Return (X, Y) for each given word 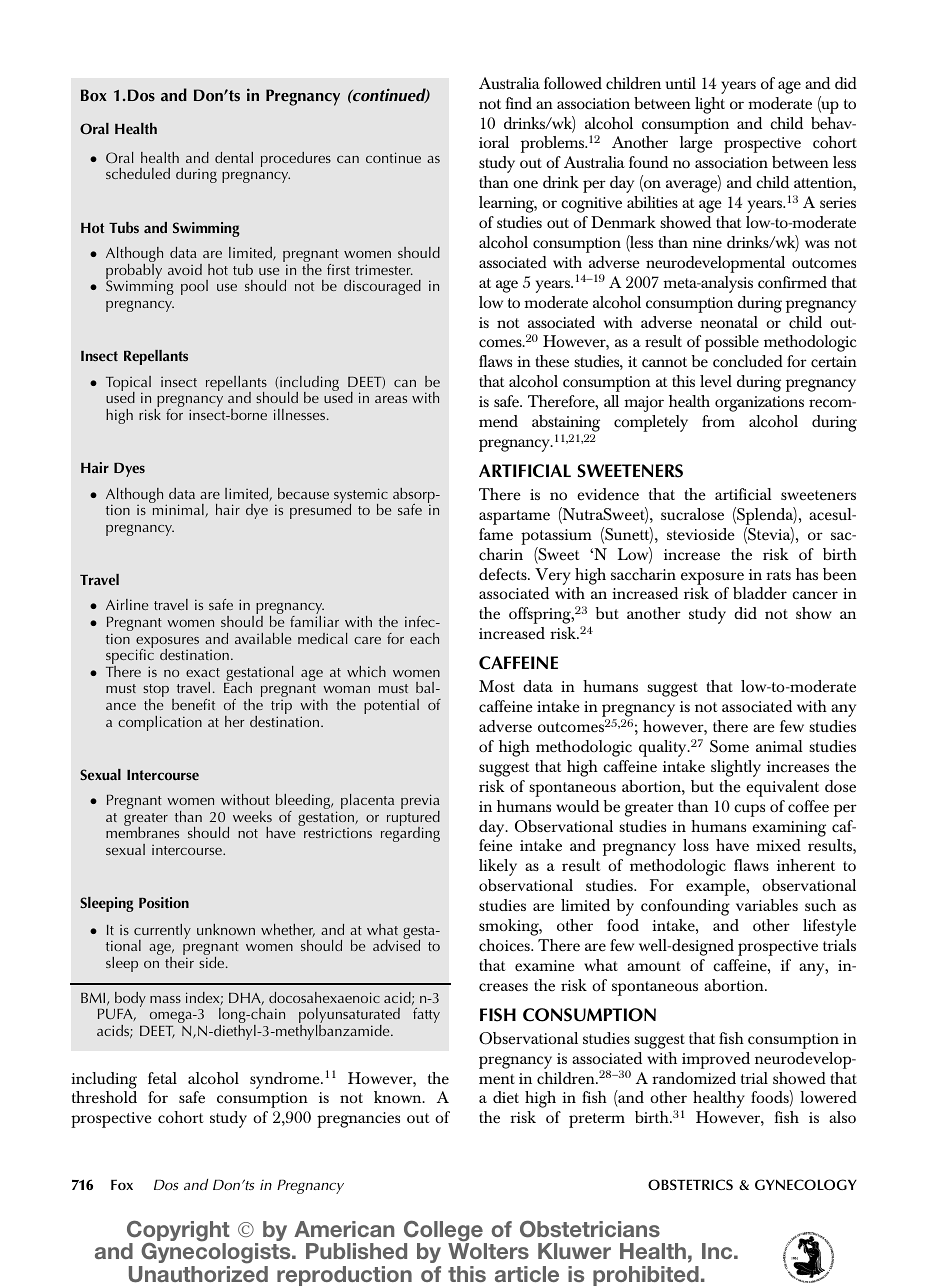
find (519, 103)
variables (767, 905)
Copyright (178, 1232)
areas (391, 399)
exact (203, 672)
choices (505, 945)
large (696, 144)
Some (729, 746)
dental (234, 157)
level (716, 381)
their (179, 962)
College (444, 1232)
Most (497, 686)
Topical (128, 385)
